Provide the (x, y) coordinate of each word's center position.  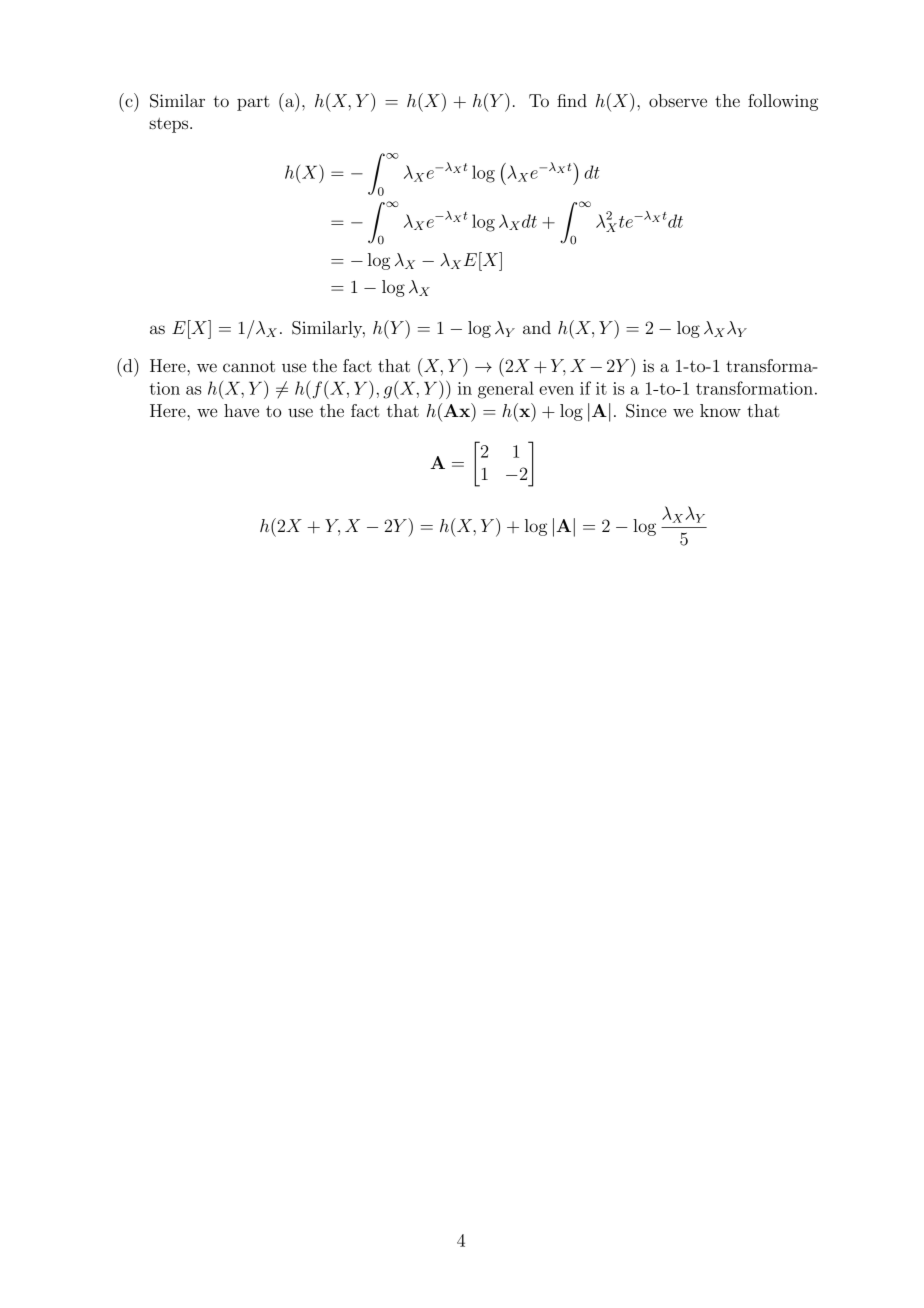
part (253, 103)
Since (646, 411)
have (241, 410)
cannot (249, 366)
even (556, 390)
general (506, 390)
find (572, 100)
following (783, 102)
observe (678, 100)
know (720, 410)
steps (170, 125)
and (537, 327)
